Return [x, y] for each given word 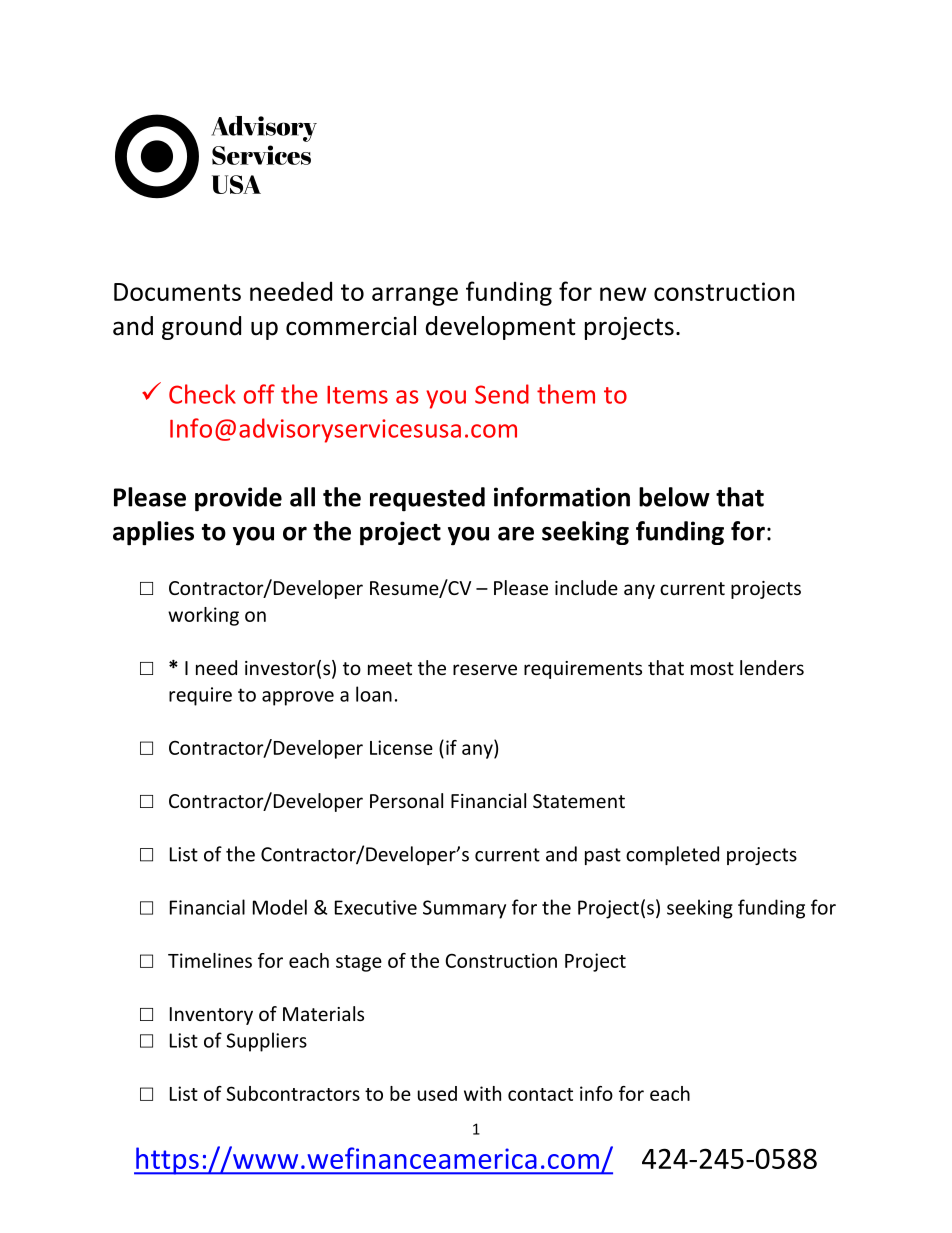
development [501, 328]
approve [298, 698]
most [712, 668]
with [482, 1093]
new [623, 294]
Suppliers [266, 1042]
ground [201, 328]
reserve [485, 669]
